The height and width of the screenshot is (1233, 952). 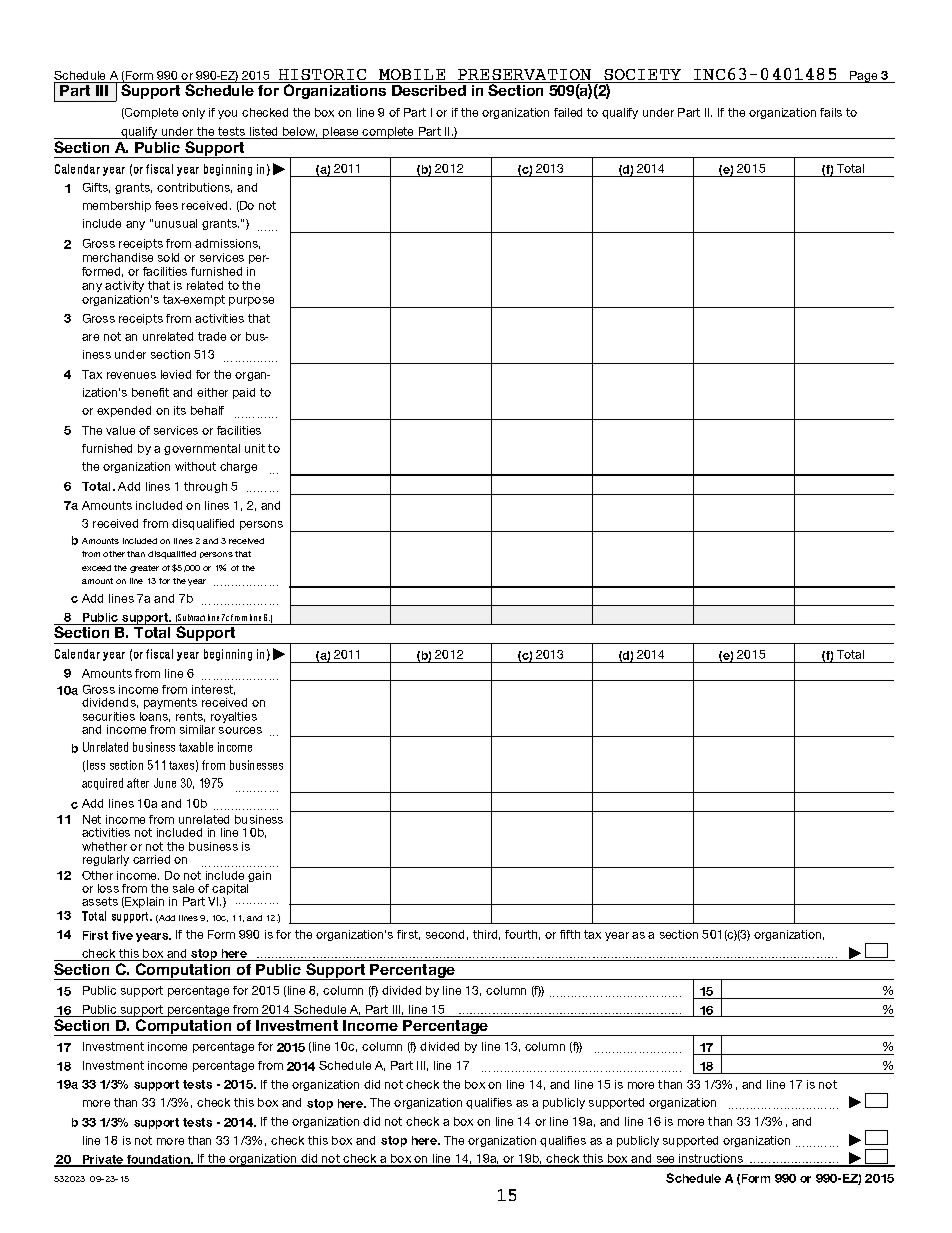 I want to click on Described, so click(x=429, y=89).
